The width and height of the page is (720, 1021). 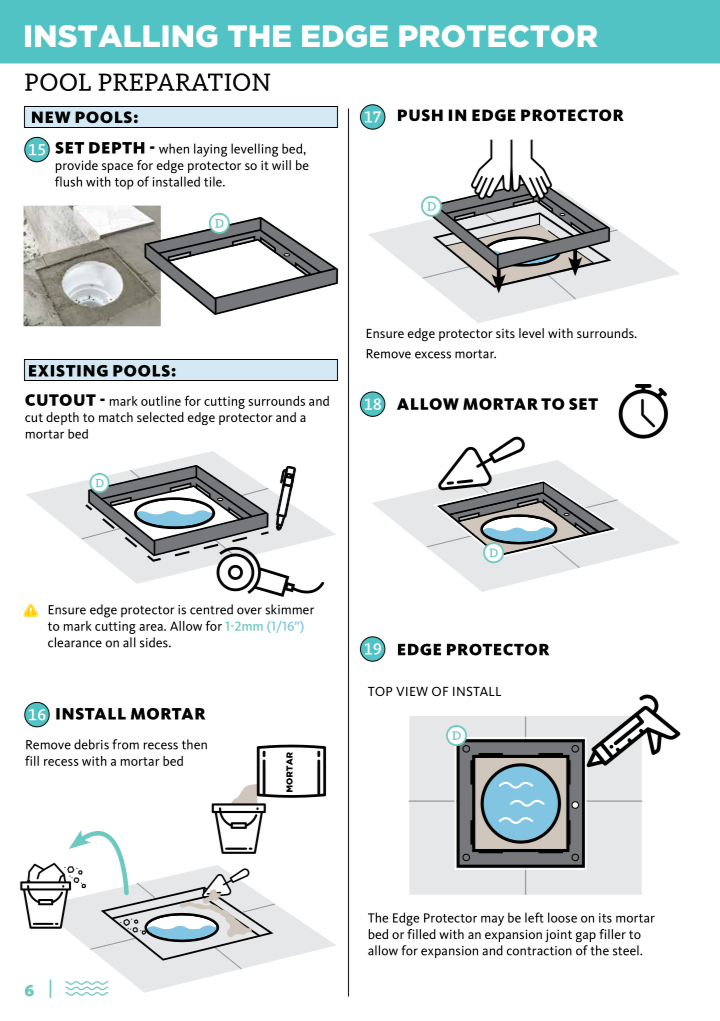 I want to click on match, so click(x=116, y=417).
